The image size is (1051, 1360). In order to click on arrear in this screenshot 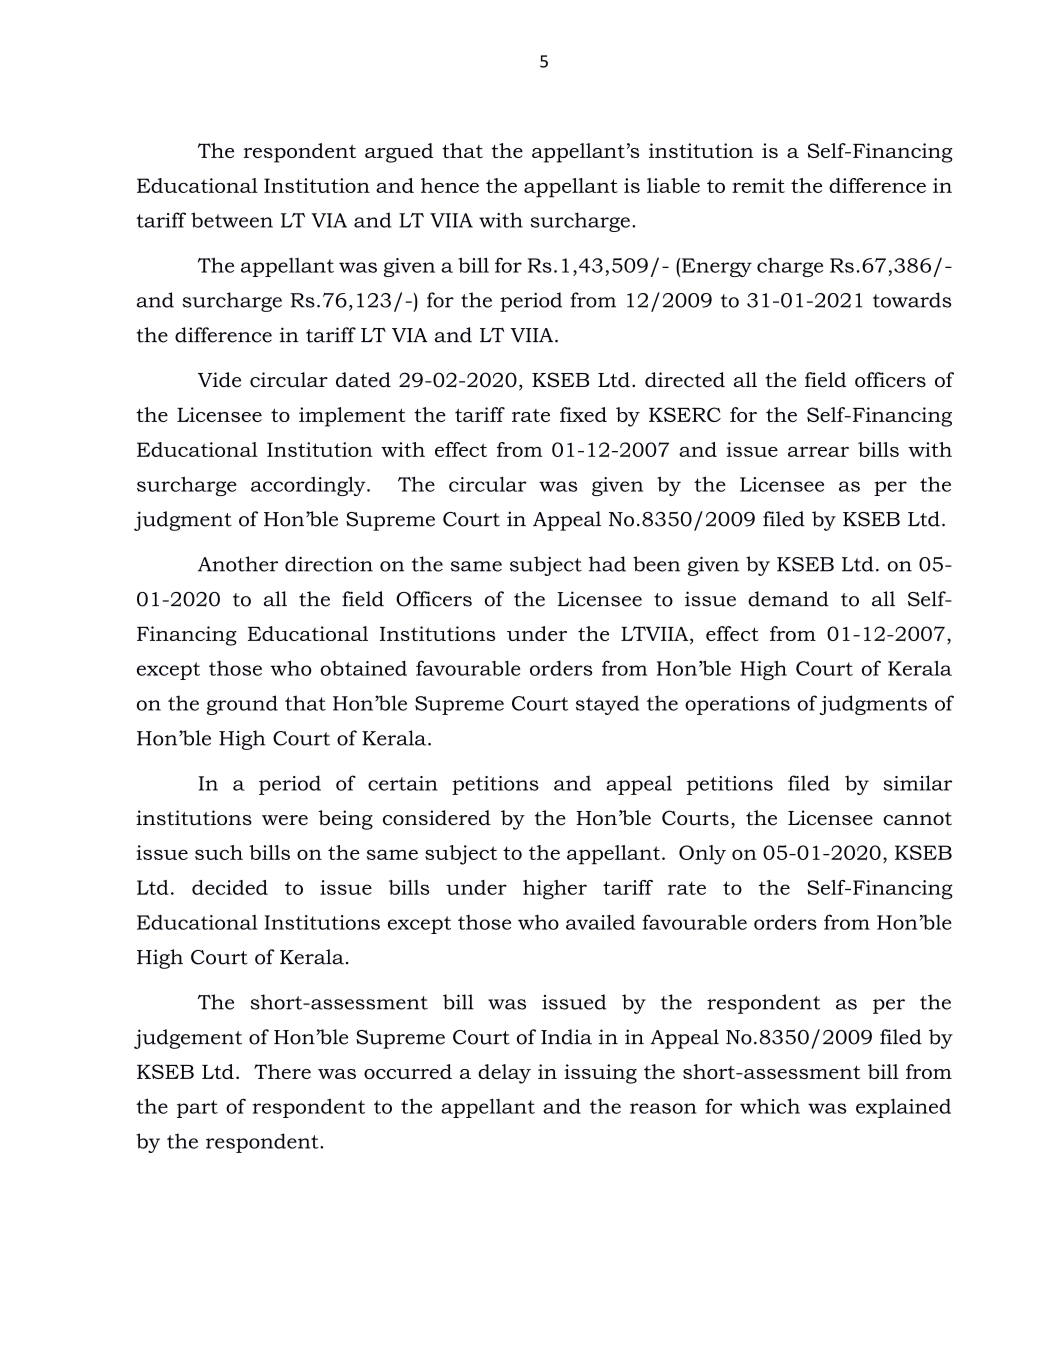, I will do `click(818, 452)`.
